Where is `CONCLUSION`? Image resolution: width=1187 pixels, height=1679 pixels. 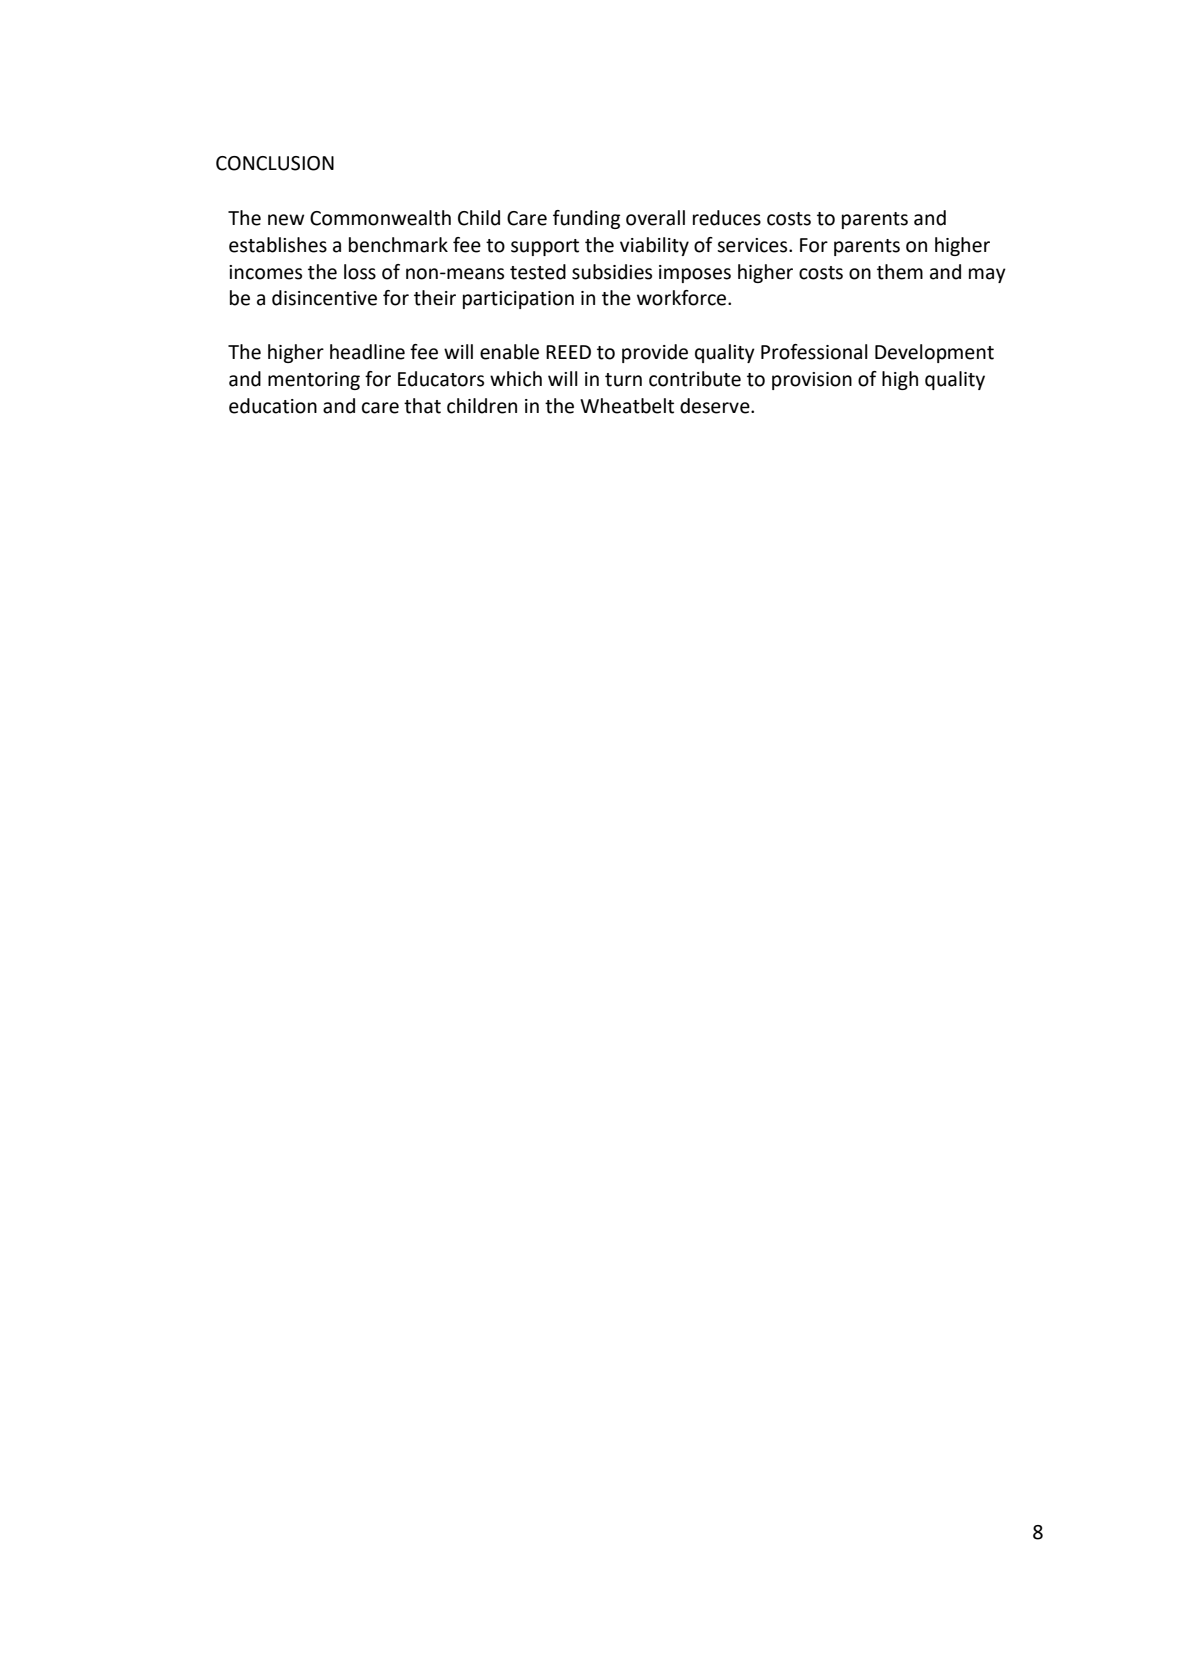
CONCLUSION is located at coordinates (275, 163).
